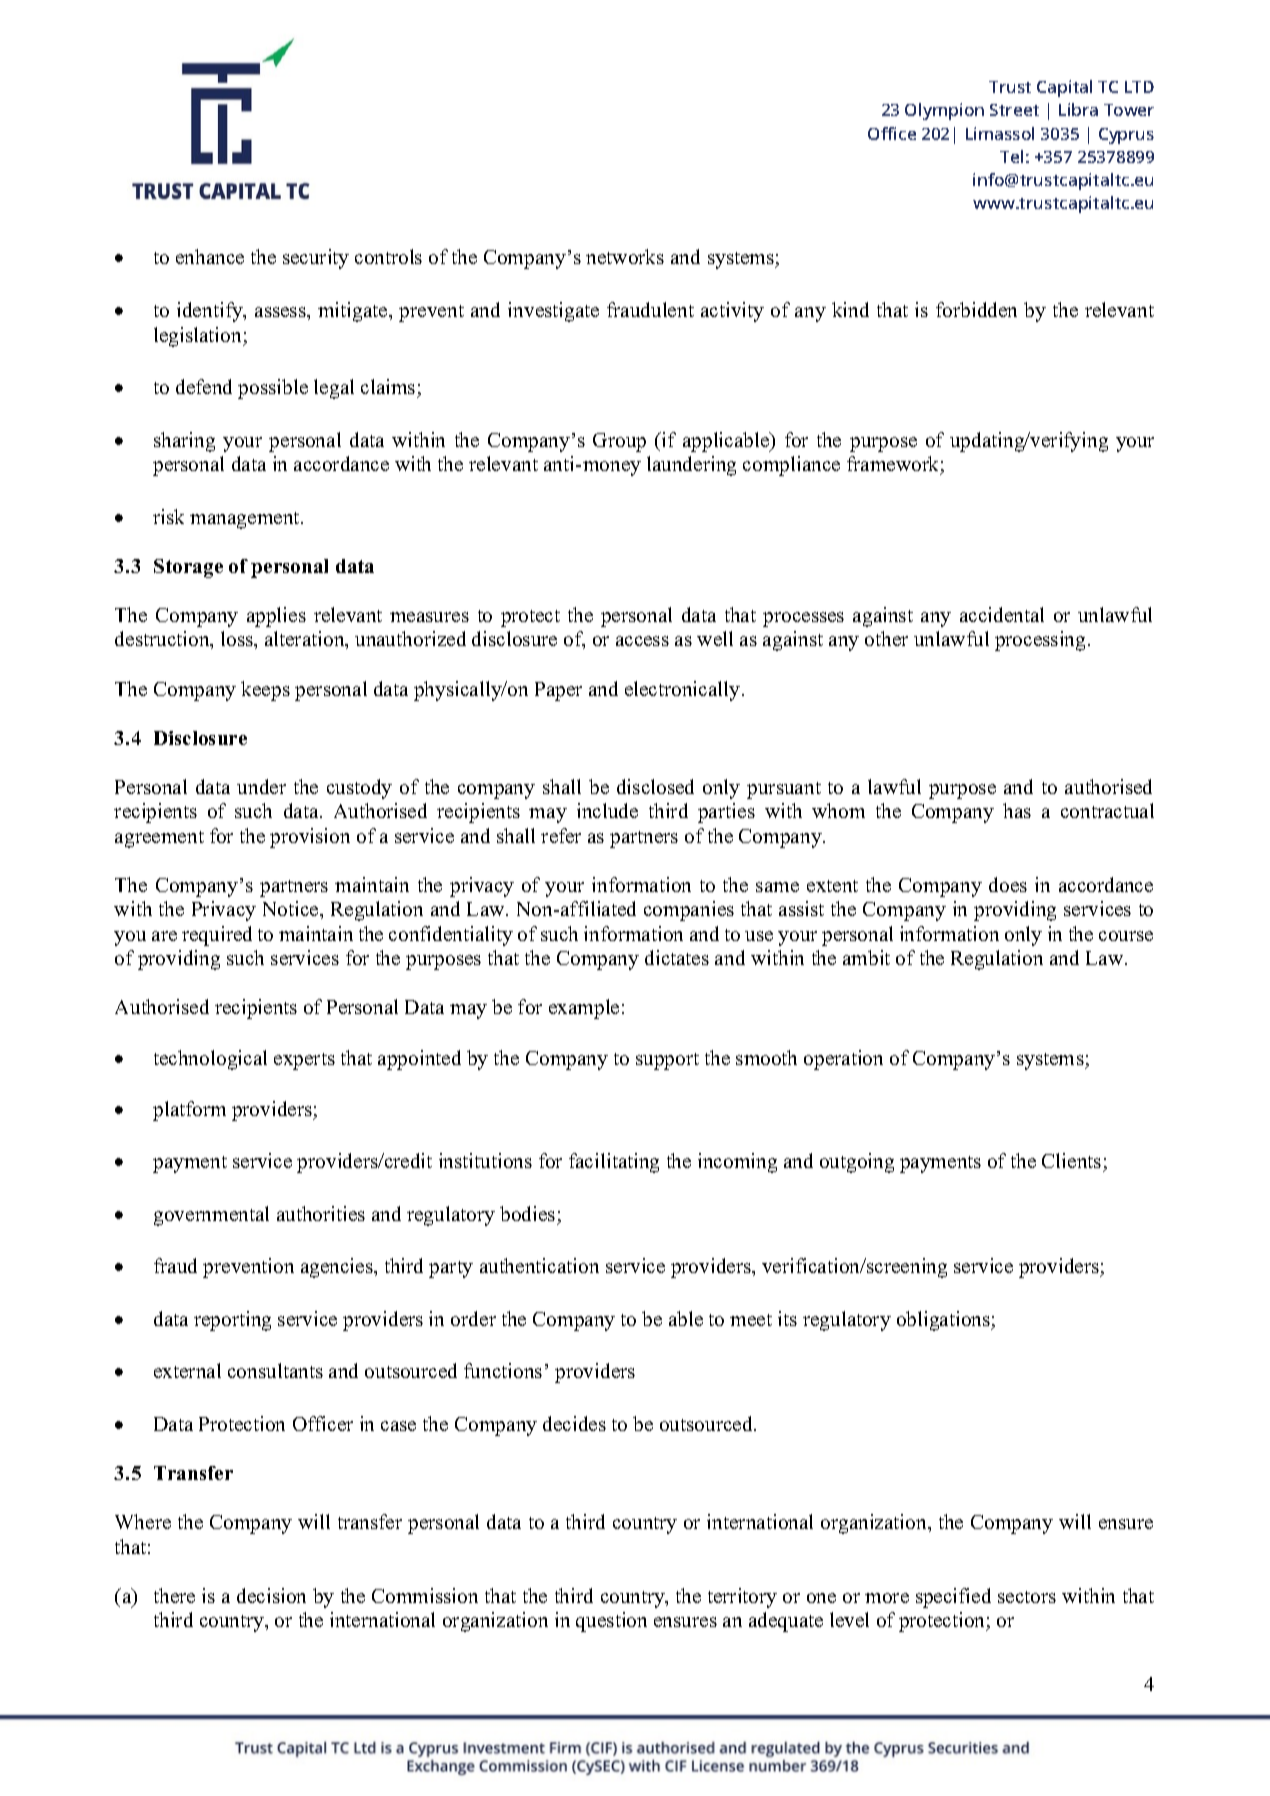 The image size is (1270, 1796). Describe the element at coordinates (210, 256) in the image. I see `enhance` at that location.
